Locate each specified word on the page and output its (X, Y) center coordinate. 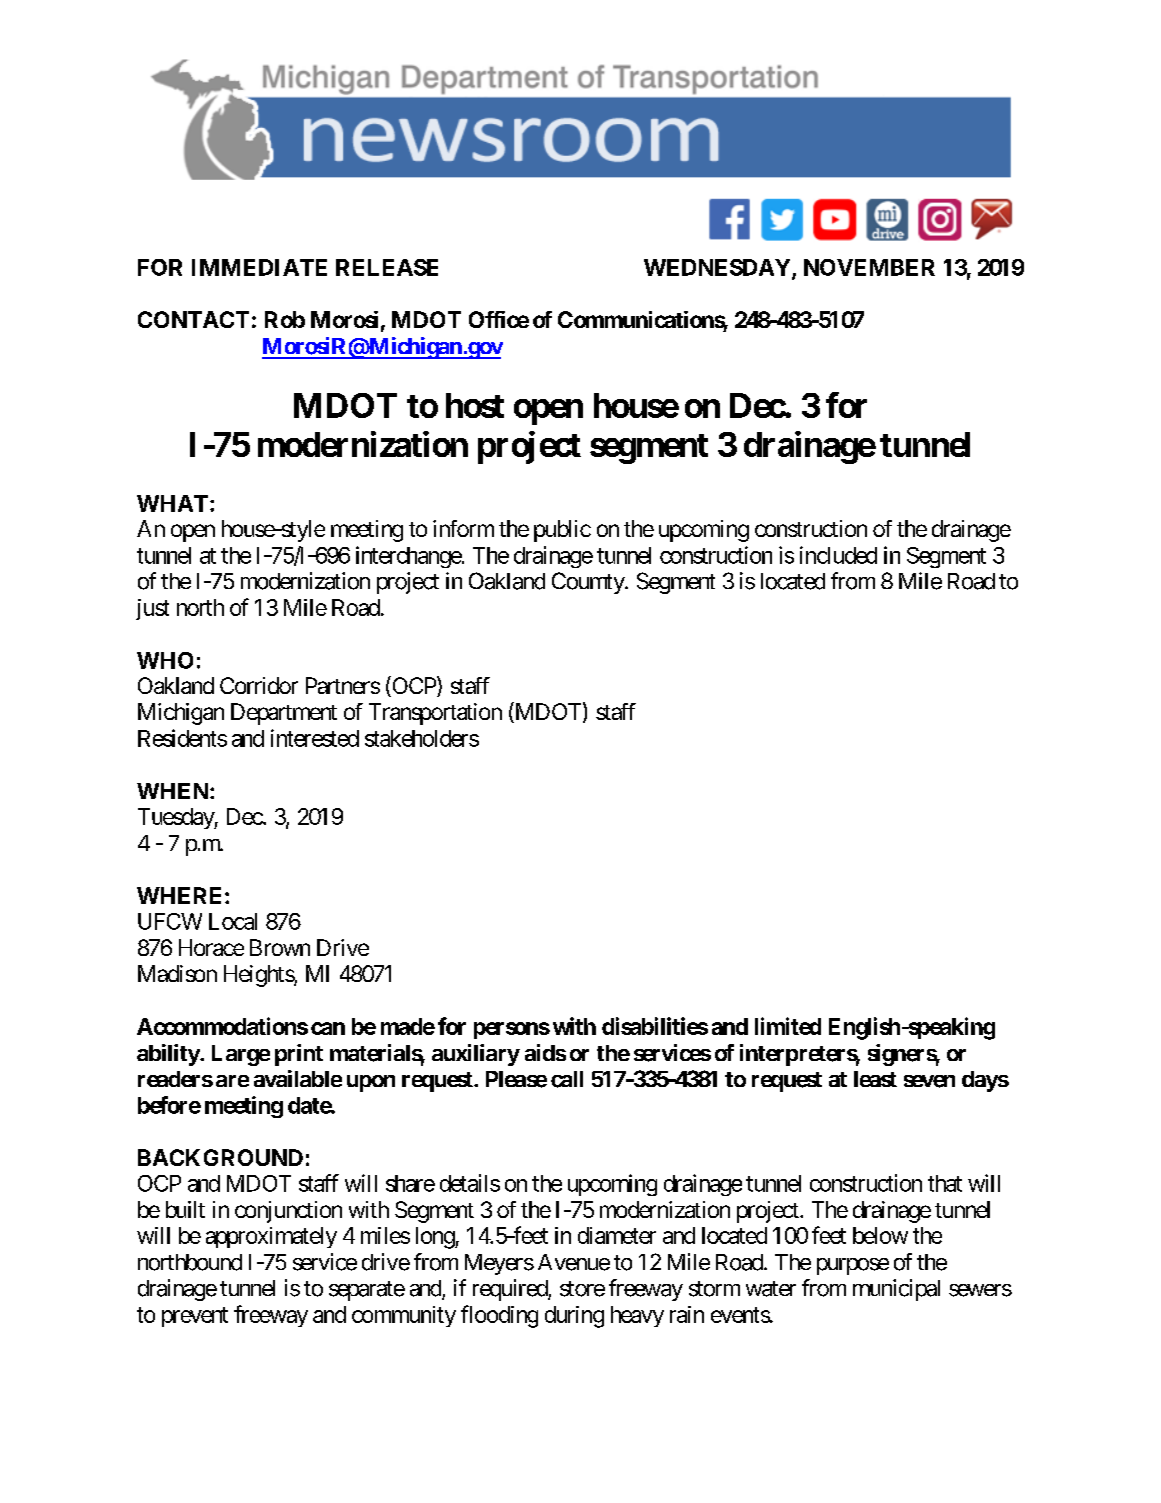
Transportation (435, 714)
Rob (285, 319)
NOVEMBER (869, 267)
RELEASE (387, 267)
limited (788, 1026)
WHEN (174, 791)
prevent (195, 1317)
